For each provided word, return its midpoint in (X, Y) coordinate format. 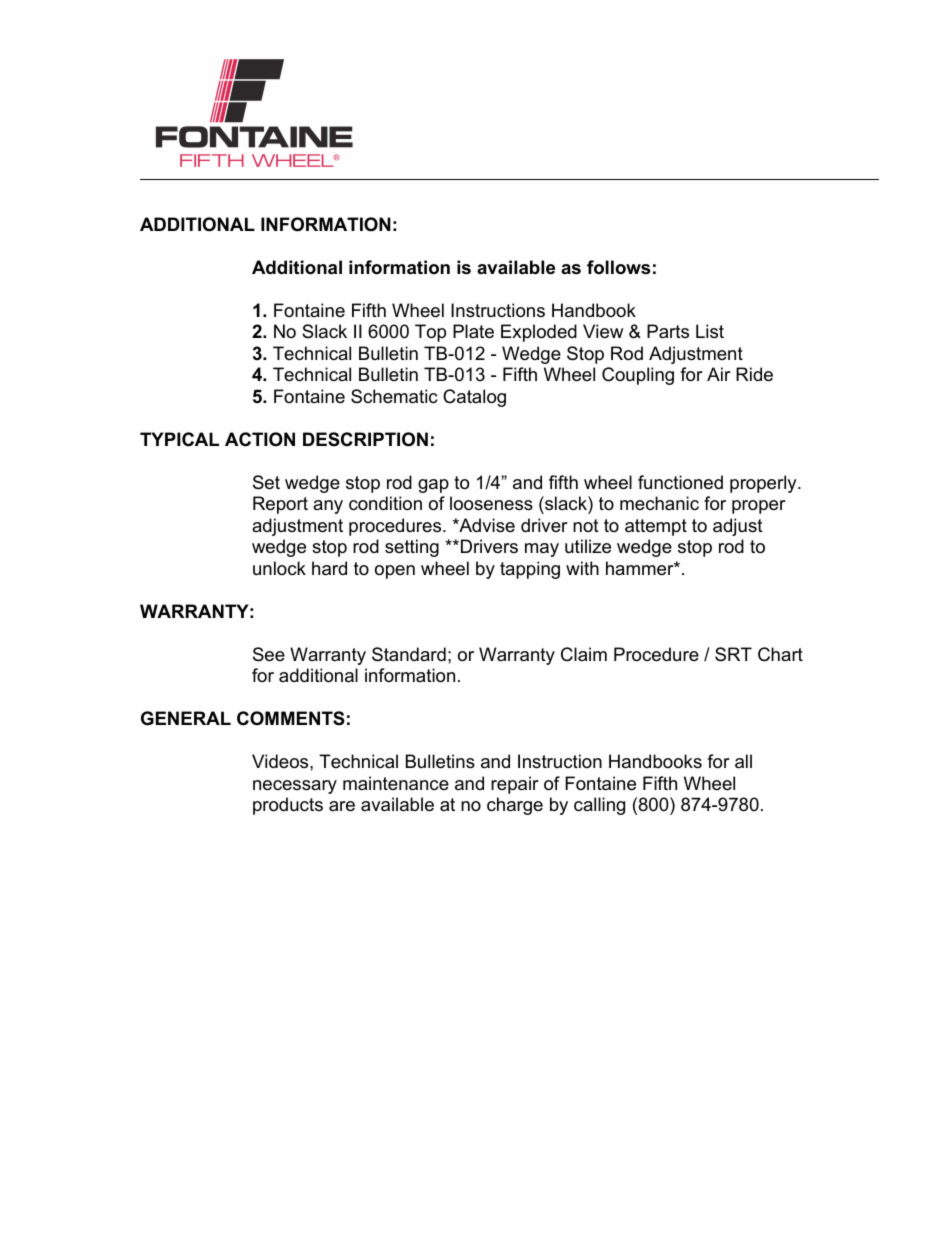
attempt (656, 527)
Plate (473, 331)
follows (618, 267)
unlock (279, 568)
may (542, 550)
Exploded (539, 333)
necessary (295, 787)
